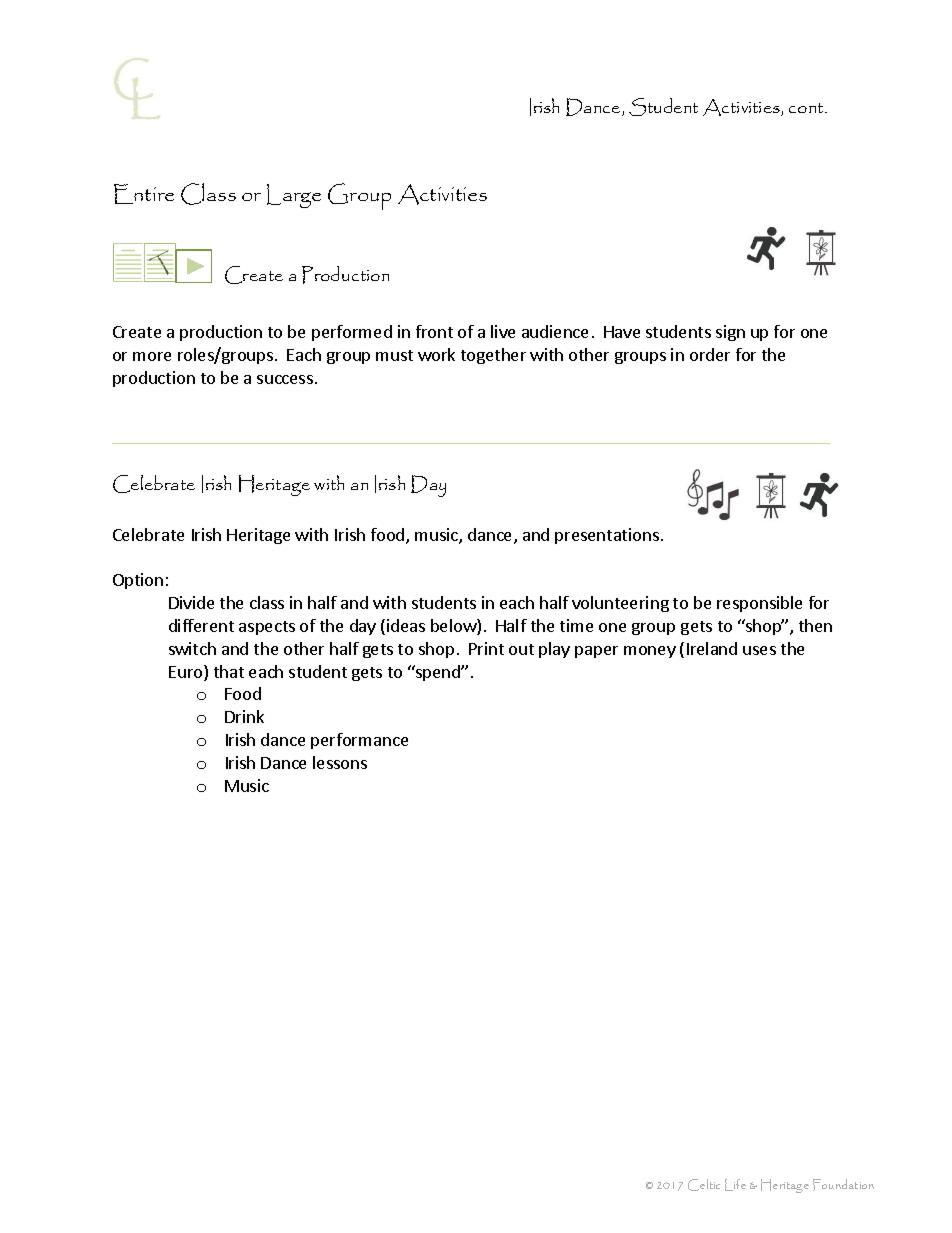  Describe the element at coordinates (192, 648) in the page. I see `switch` at that location.
